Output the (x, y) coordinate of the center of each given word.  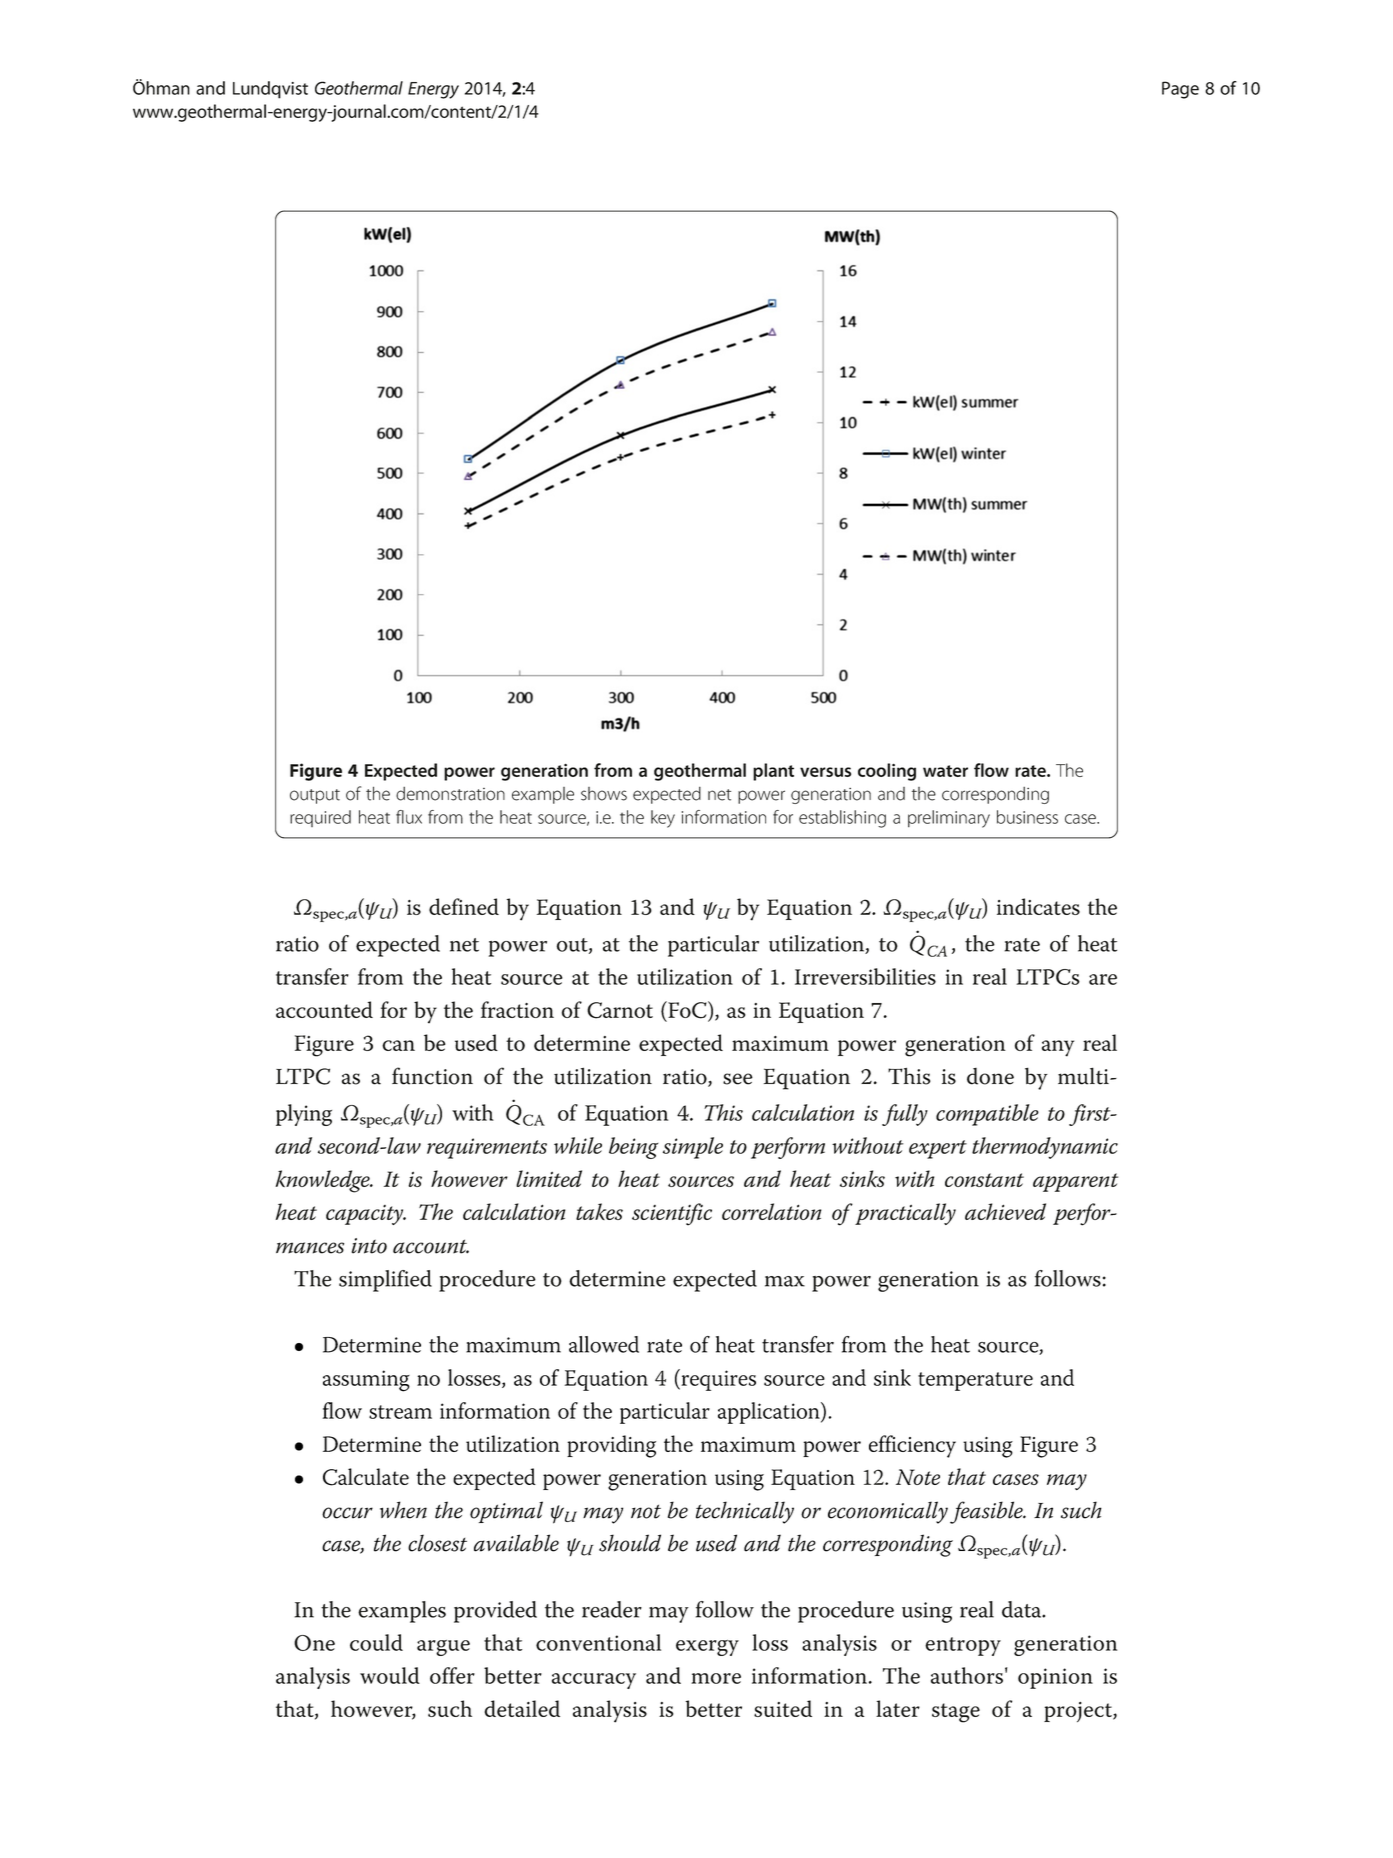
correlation (772, 1211)
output (315, 796)
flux (409, 817)
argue (443, 1648)
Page (1180, 90)
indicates (1038, 906)
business (1027, 817)
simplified (385, 1281)
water (945, 771)
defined (464, 906)
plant (773, 772)
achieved (1005, 1211)
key (663, 819)
